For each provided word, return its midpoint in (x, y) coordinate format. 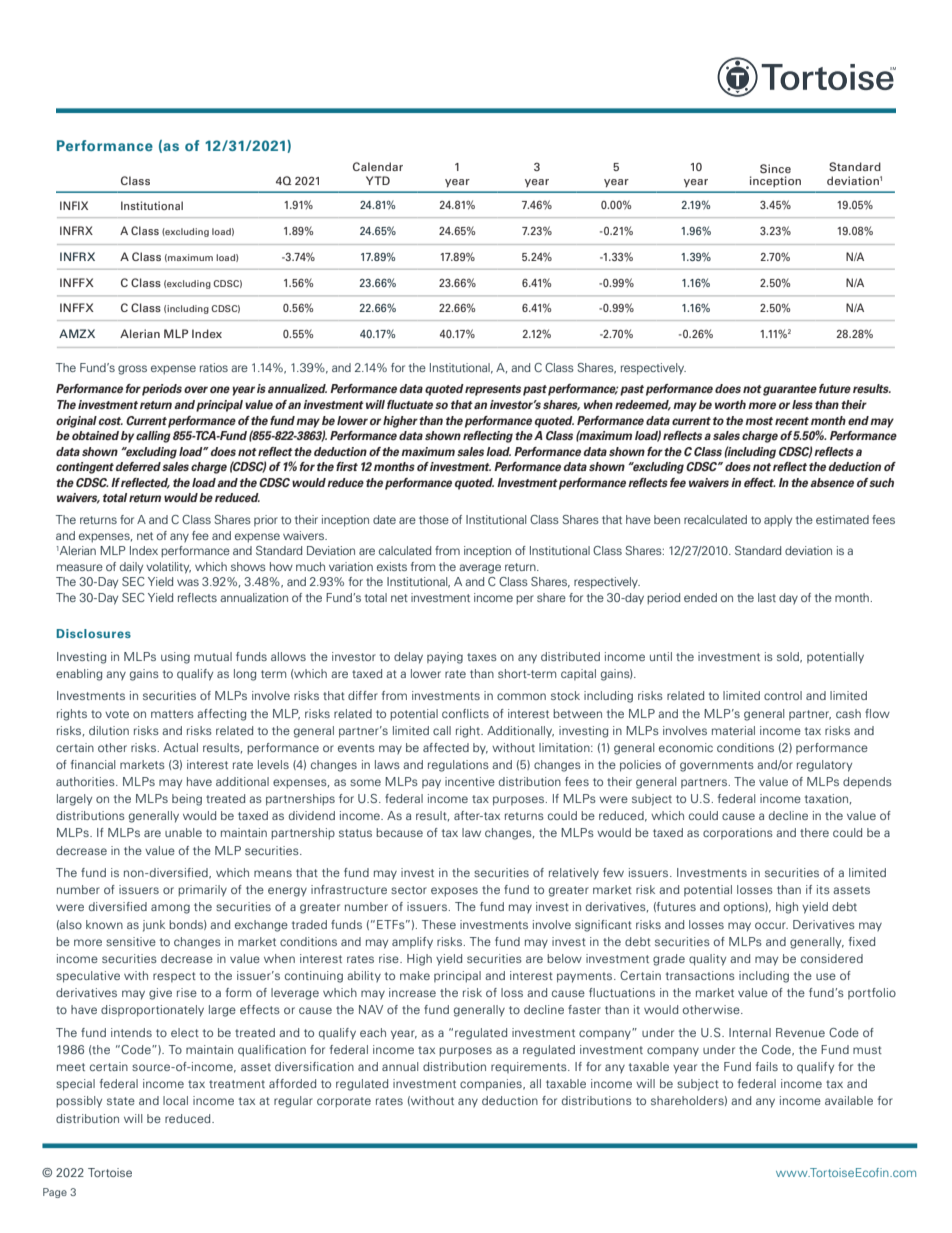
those (434, 519)
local (175, 1100)
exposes (454, 892)
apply (778, 521)
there (814, 832)
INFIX (74, 205)
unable (183, 832)
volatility (168, 568)
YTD (378, 180)
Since (775, 168)
